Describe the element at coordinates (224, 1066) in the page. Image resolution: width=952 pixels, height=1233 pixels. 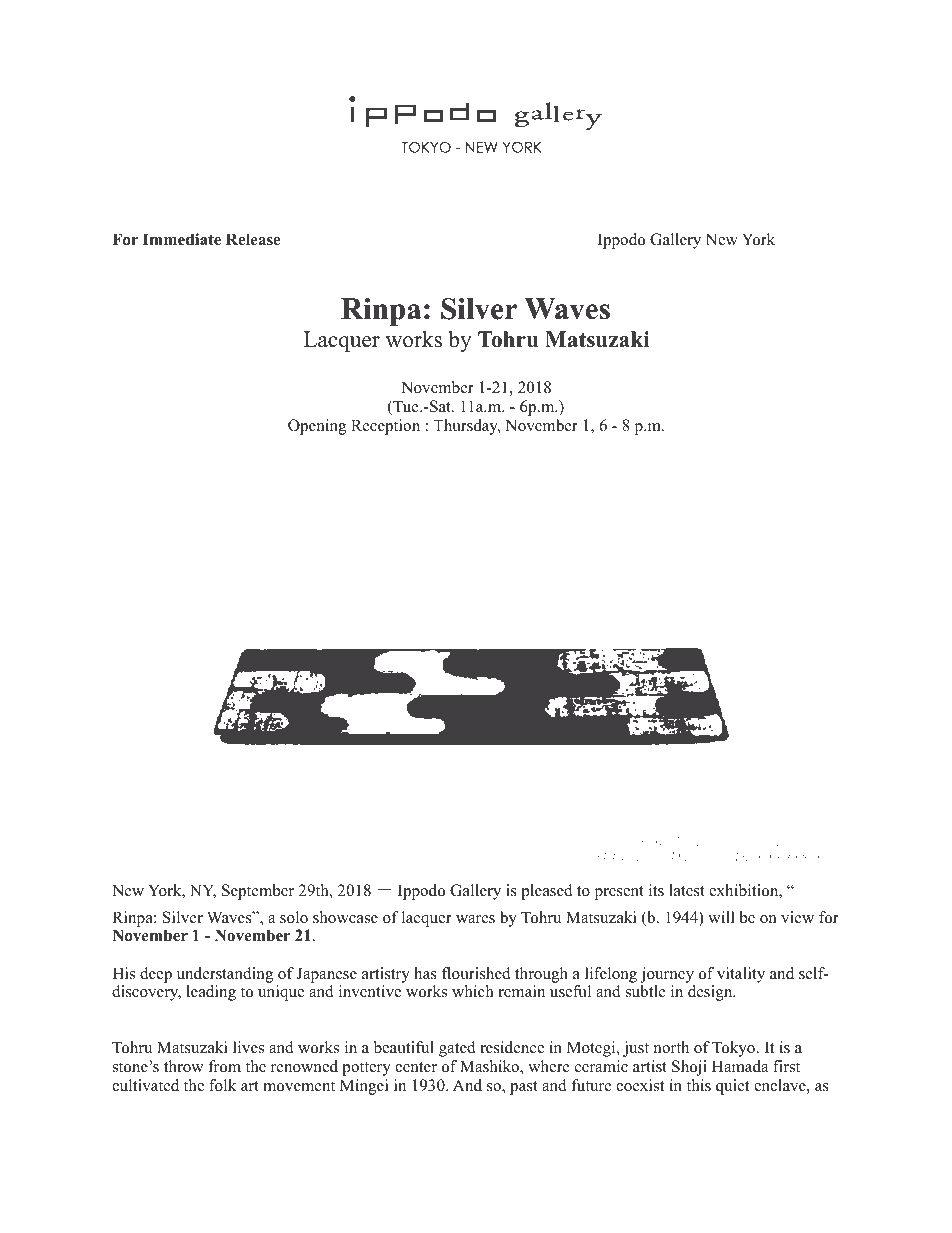
I see `from` at that location.
